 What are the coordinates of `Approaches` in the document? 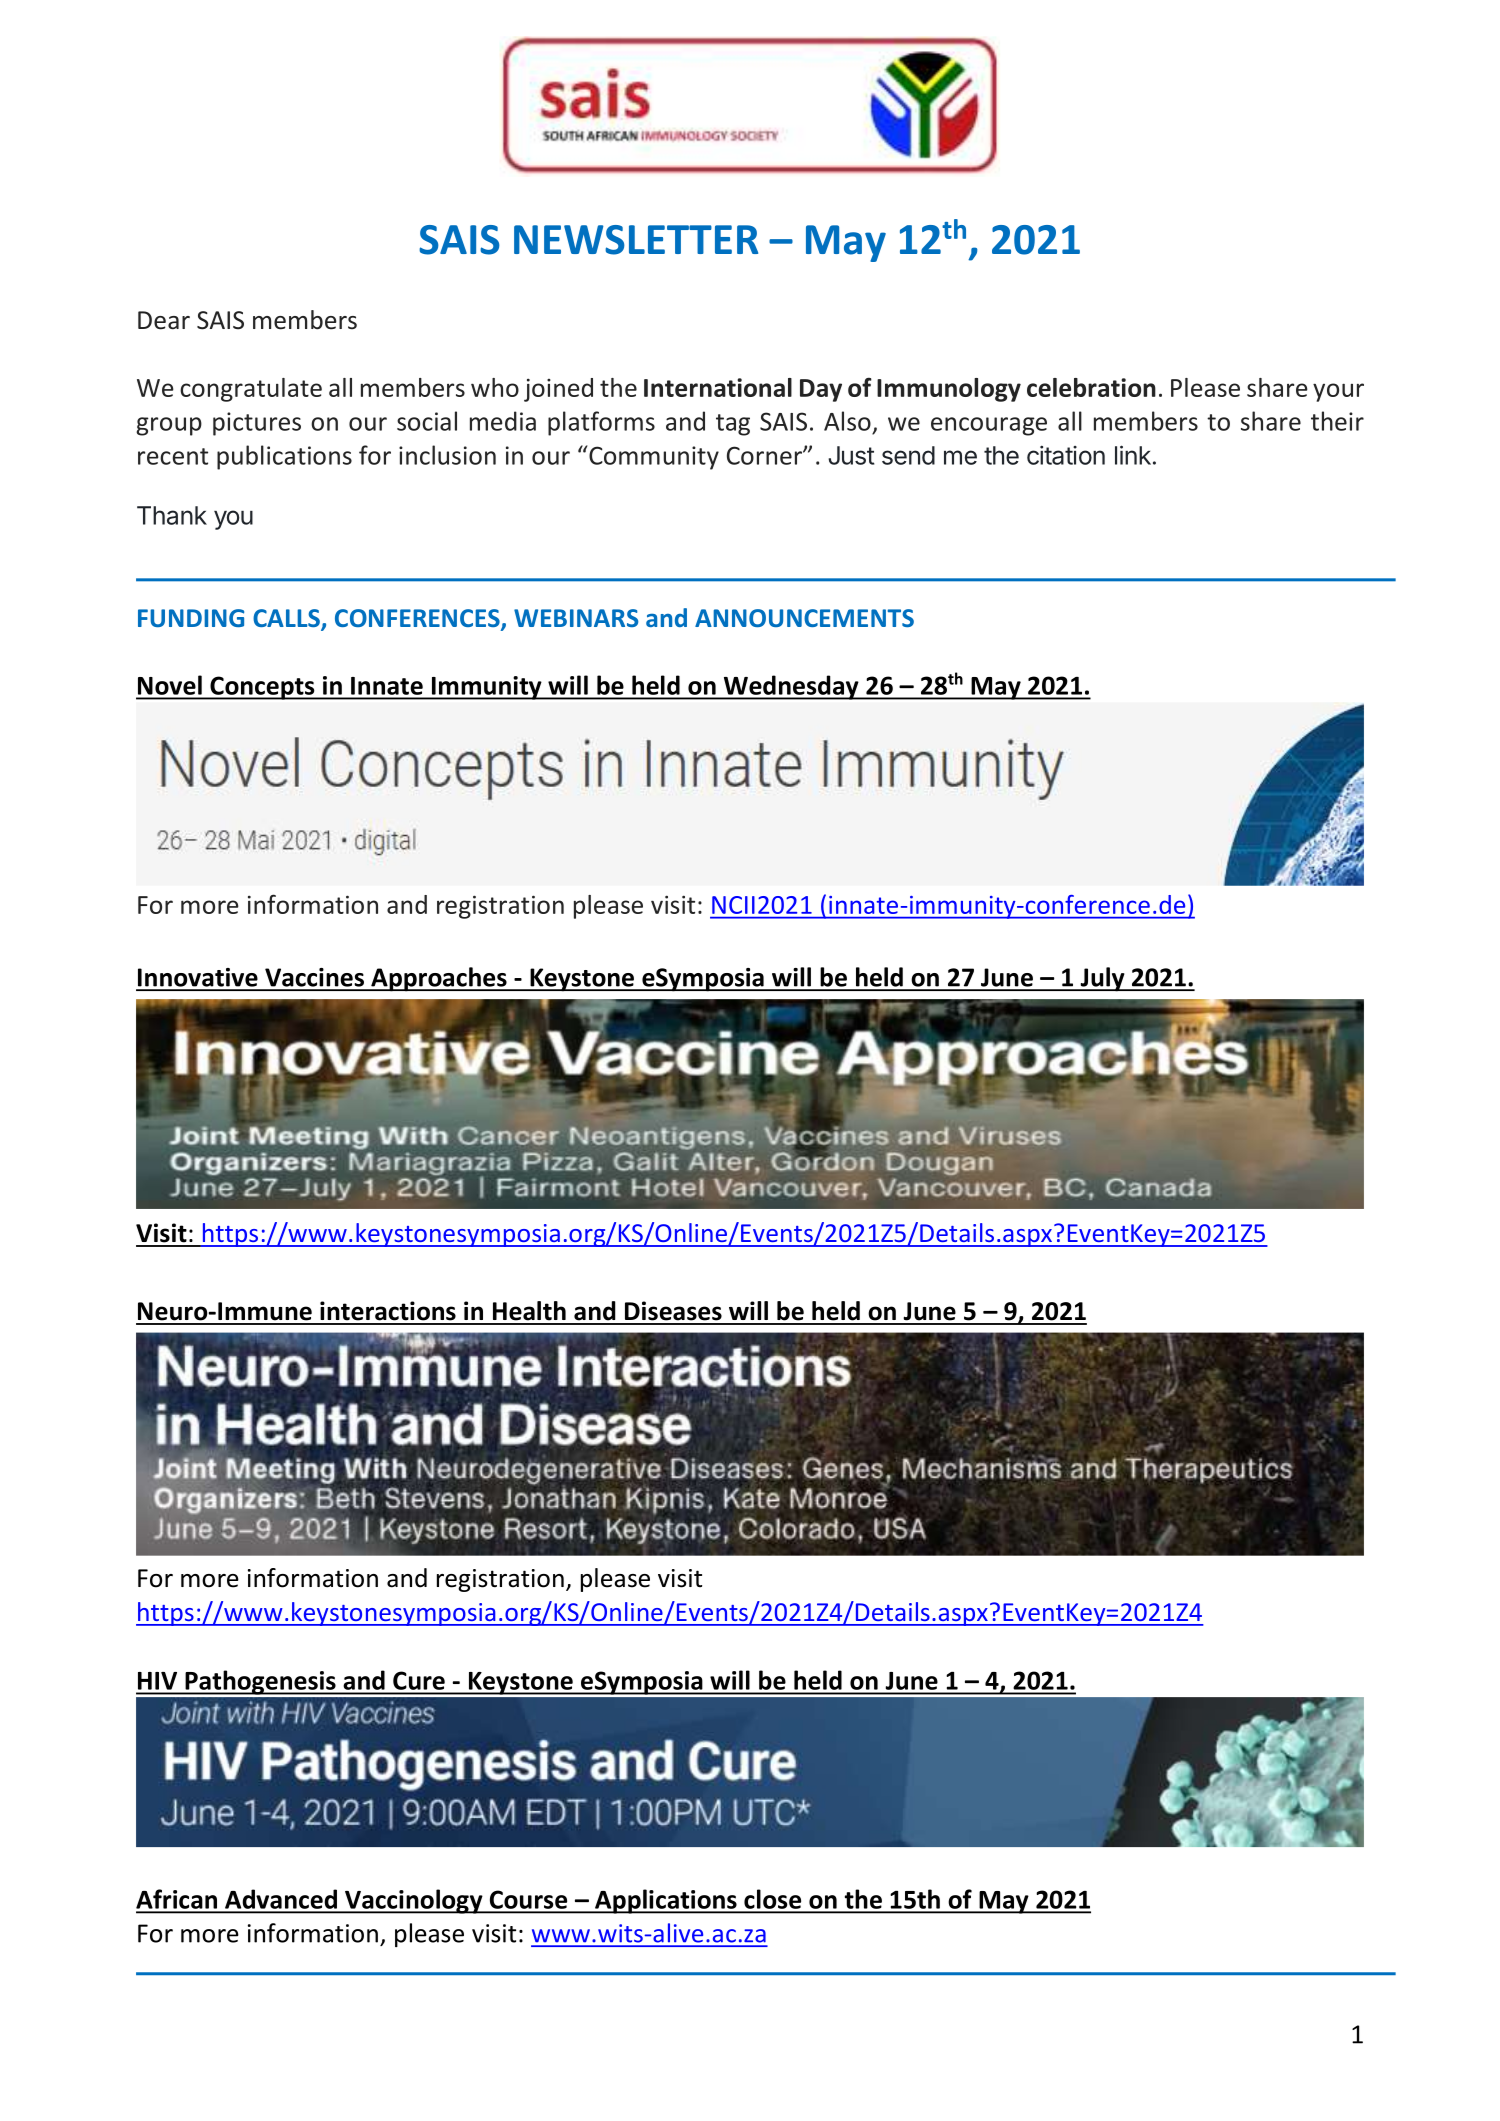 It's located at (439, 979).
